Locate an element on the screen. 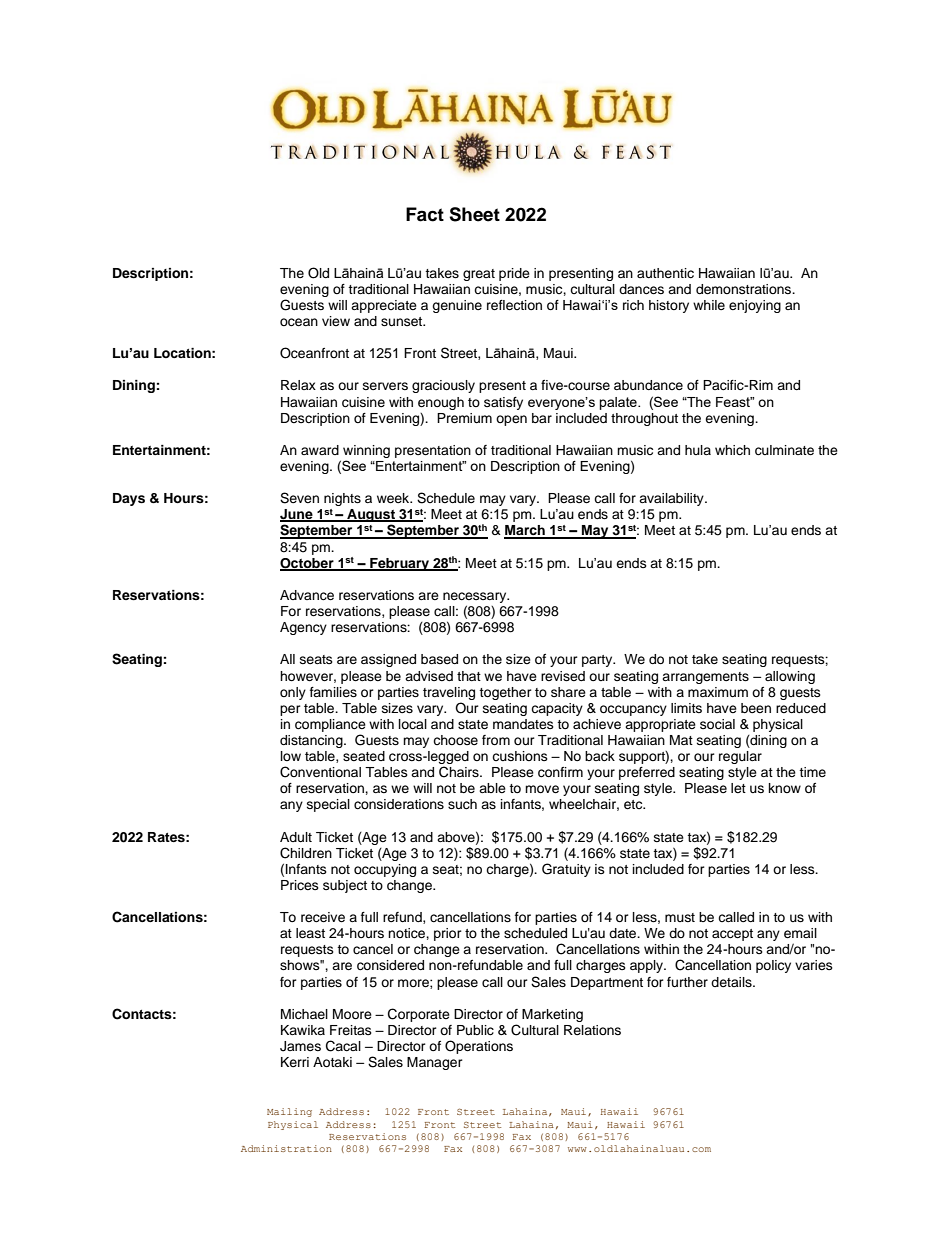  maximum is located at coordinates (718, 692).
